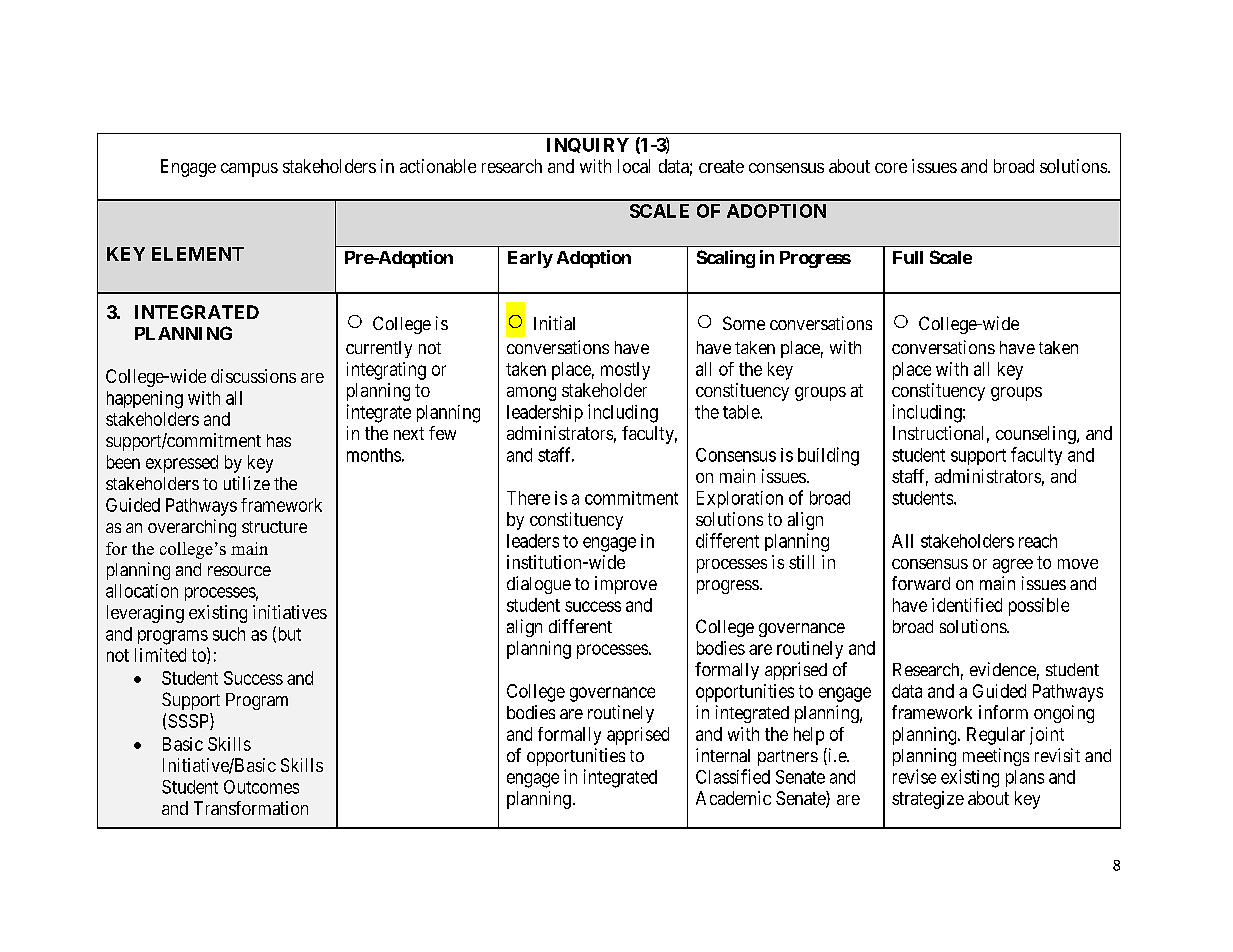  I want to click on Initial, so click(554, 323).
